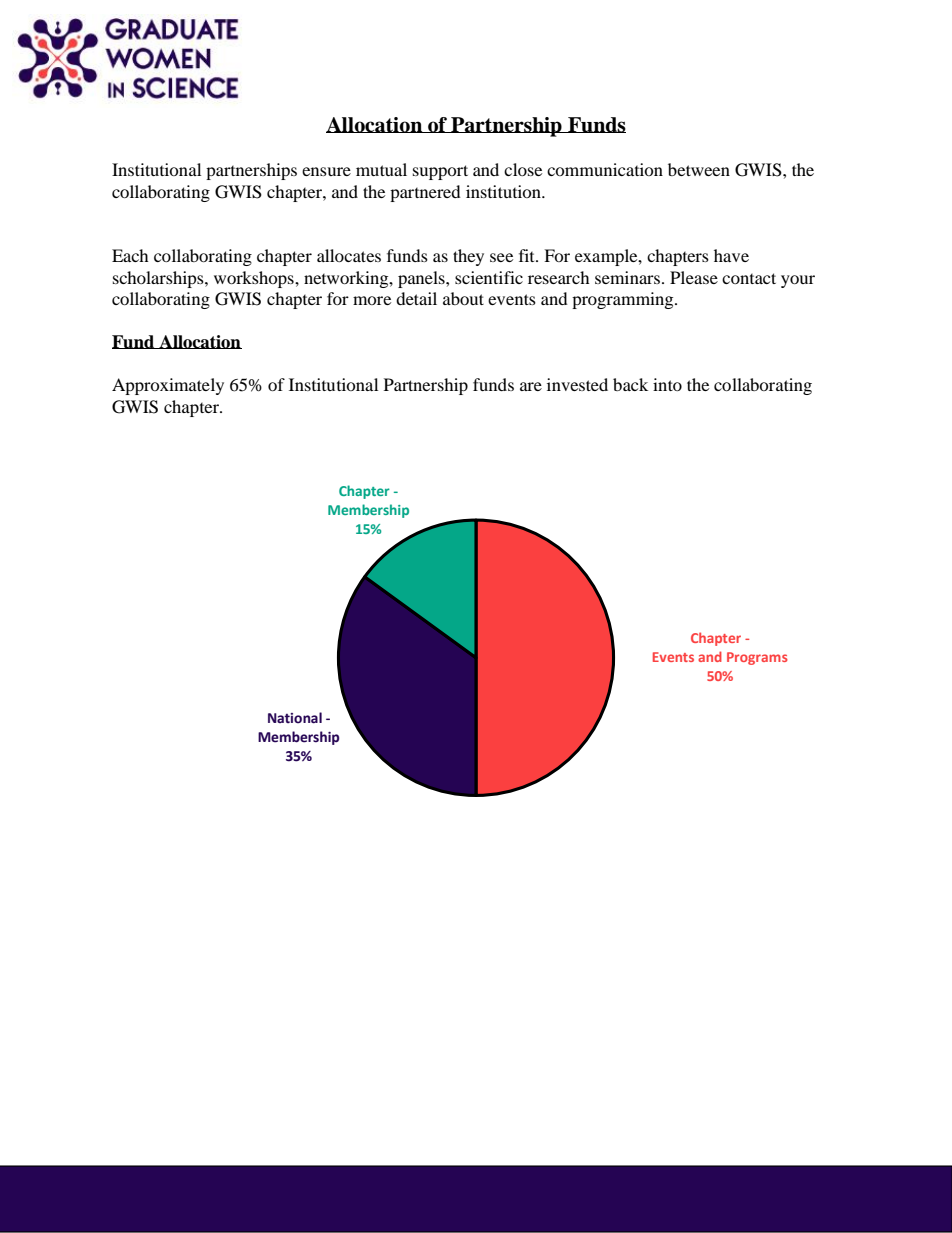  Describe the element at coordinates (699, 169) in the screenshot. I see `between` at that location.
